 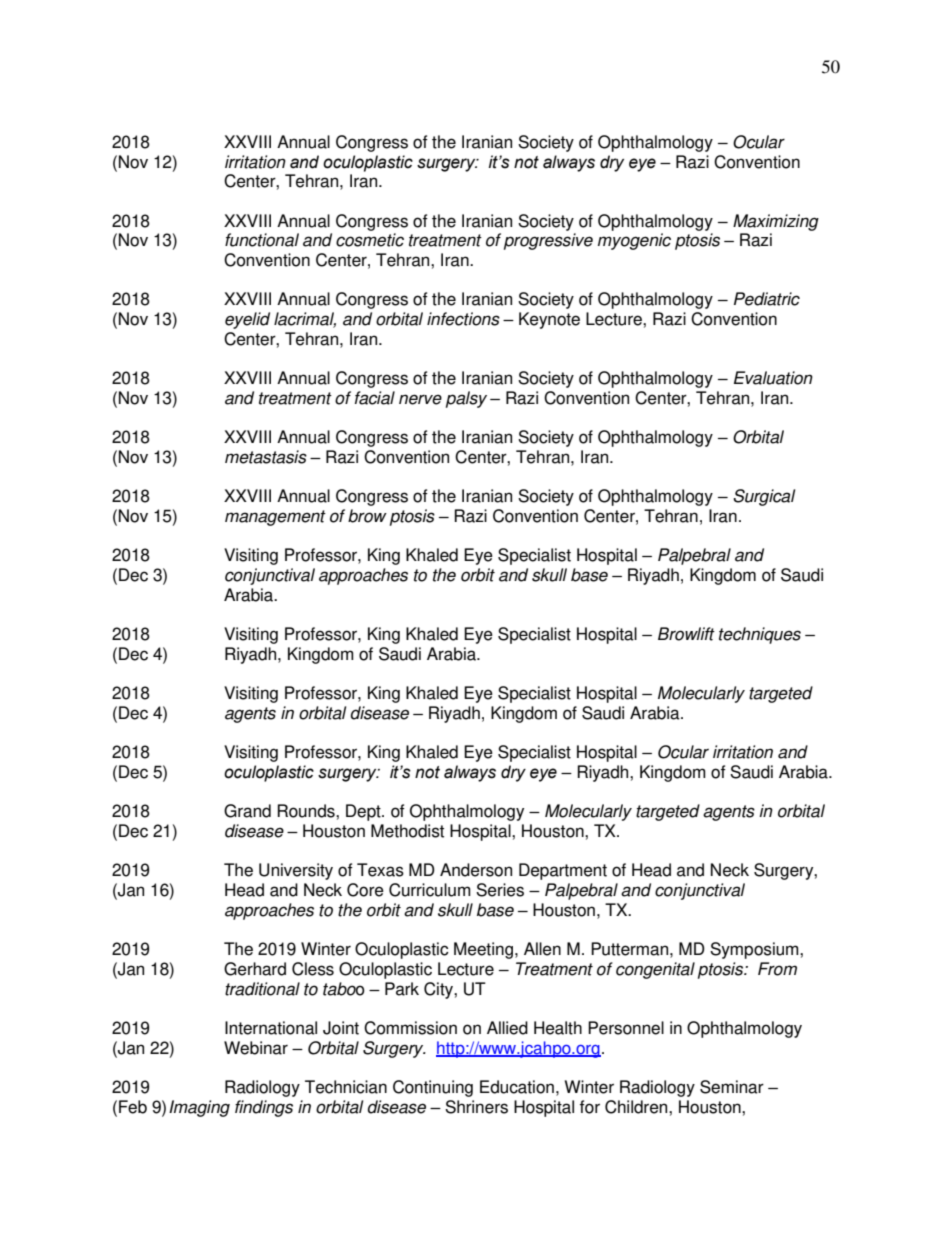 I want to click on functional, so click(x=262, y=240).
